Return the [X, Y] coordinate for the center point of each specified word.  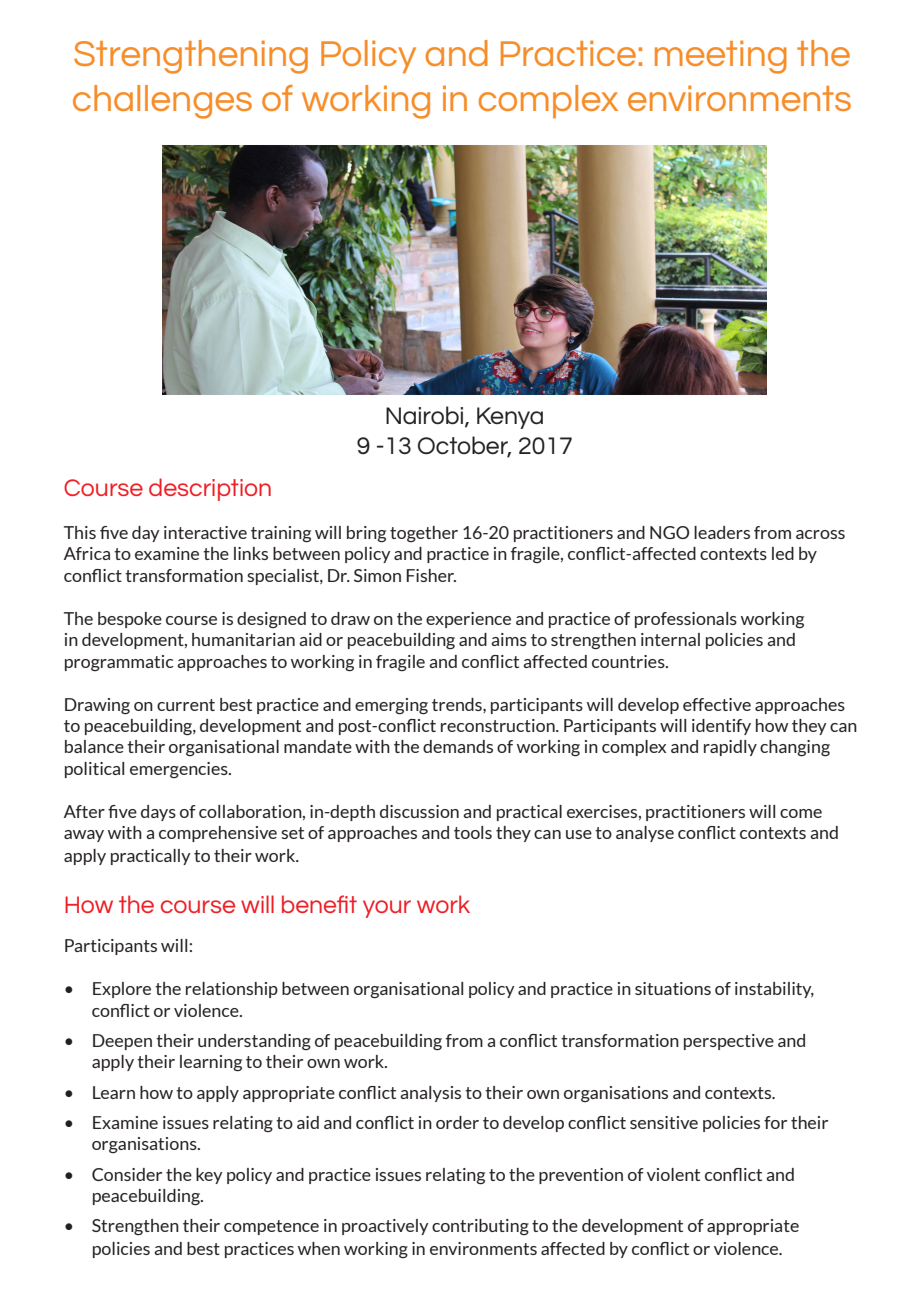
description [210, 489]
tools [473, 832]
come [801, 813]
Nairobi [426, 416]
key [209, 1176]
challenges [162, 102]
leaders [722, 532]
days [158, 813]
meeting [721, 57]
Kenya [510, 418]
